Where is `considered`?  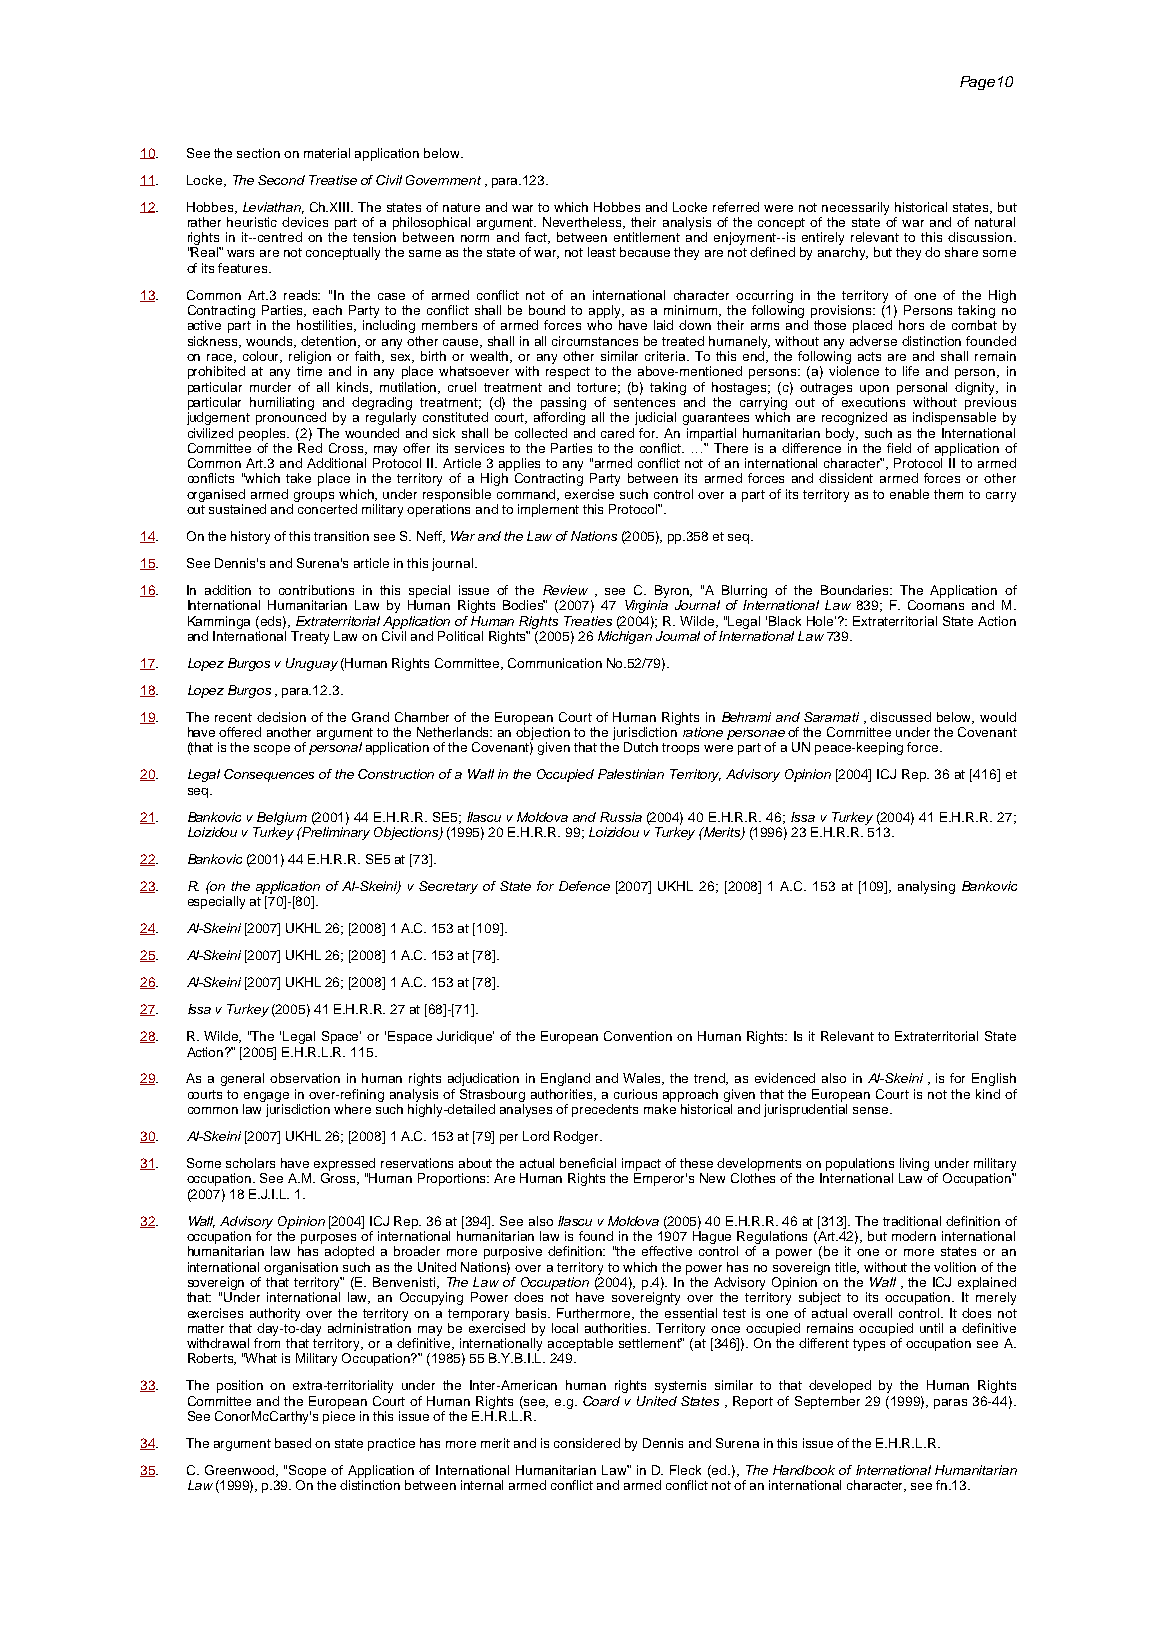 considered is located at coordinates (587, 1443).
